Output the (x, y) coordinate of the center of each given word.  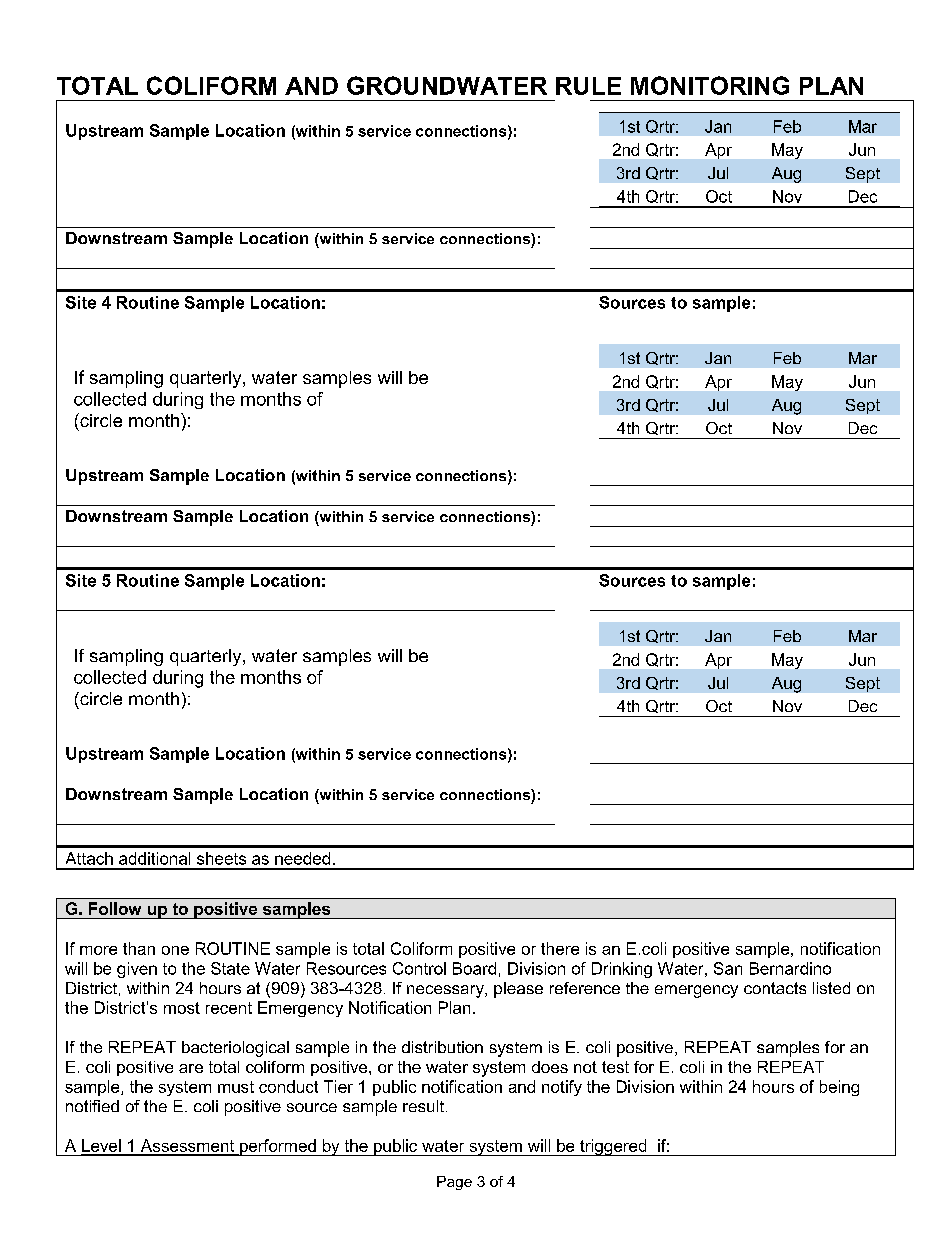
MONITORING (710, 85)
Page (454, 1183)
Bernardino (790, 968)
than (139, 948)
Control (419, 968)
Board (474, 968)
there (560, 948)
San (728, 968)
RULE (588, 86)
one (175, 950)
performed (278, 1147)
